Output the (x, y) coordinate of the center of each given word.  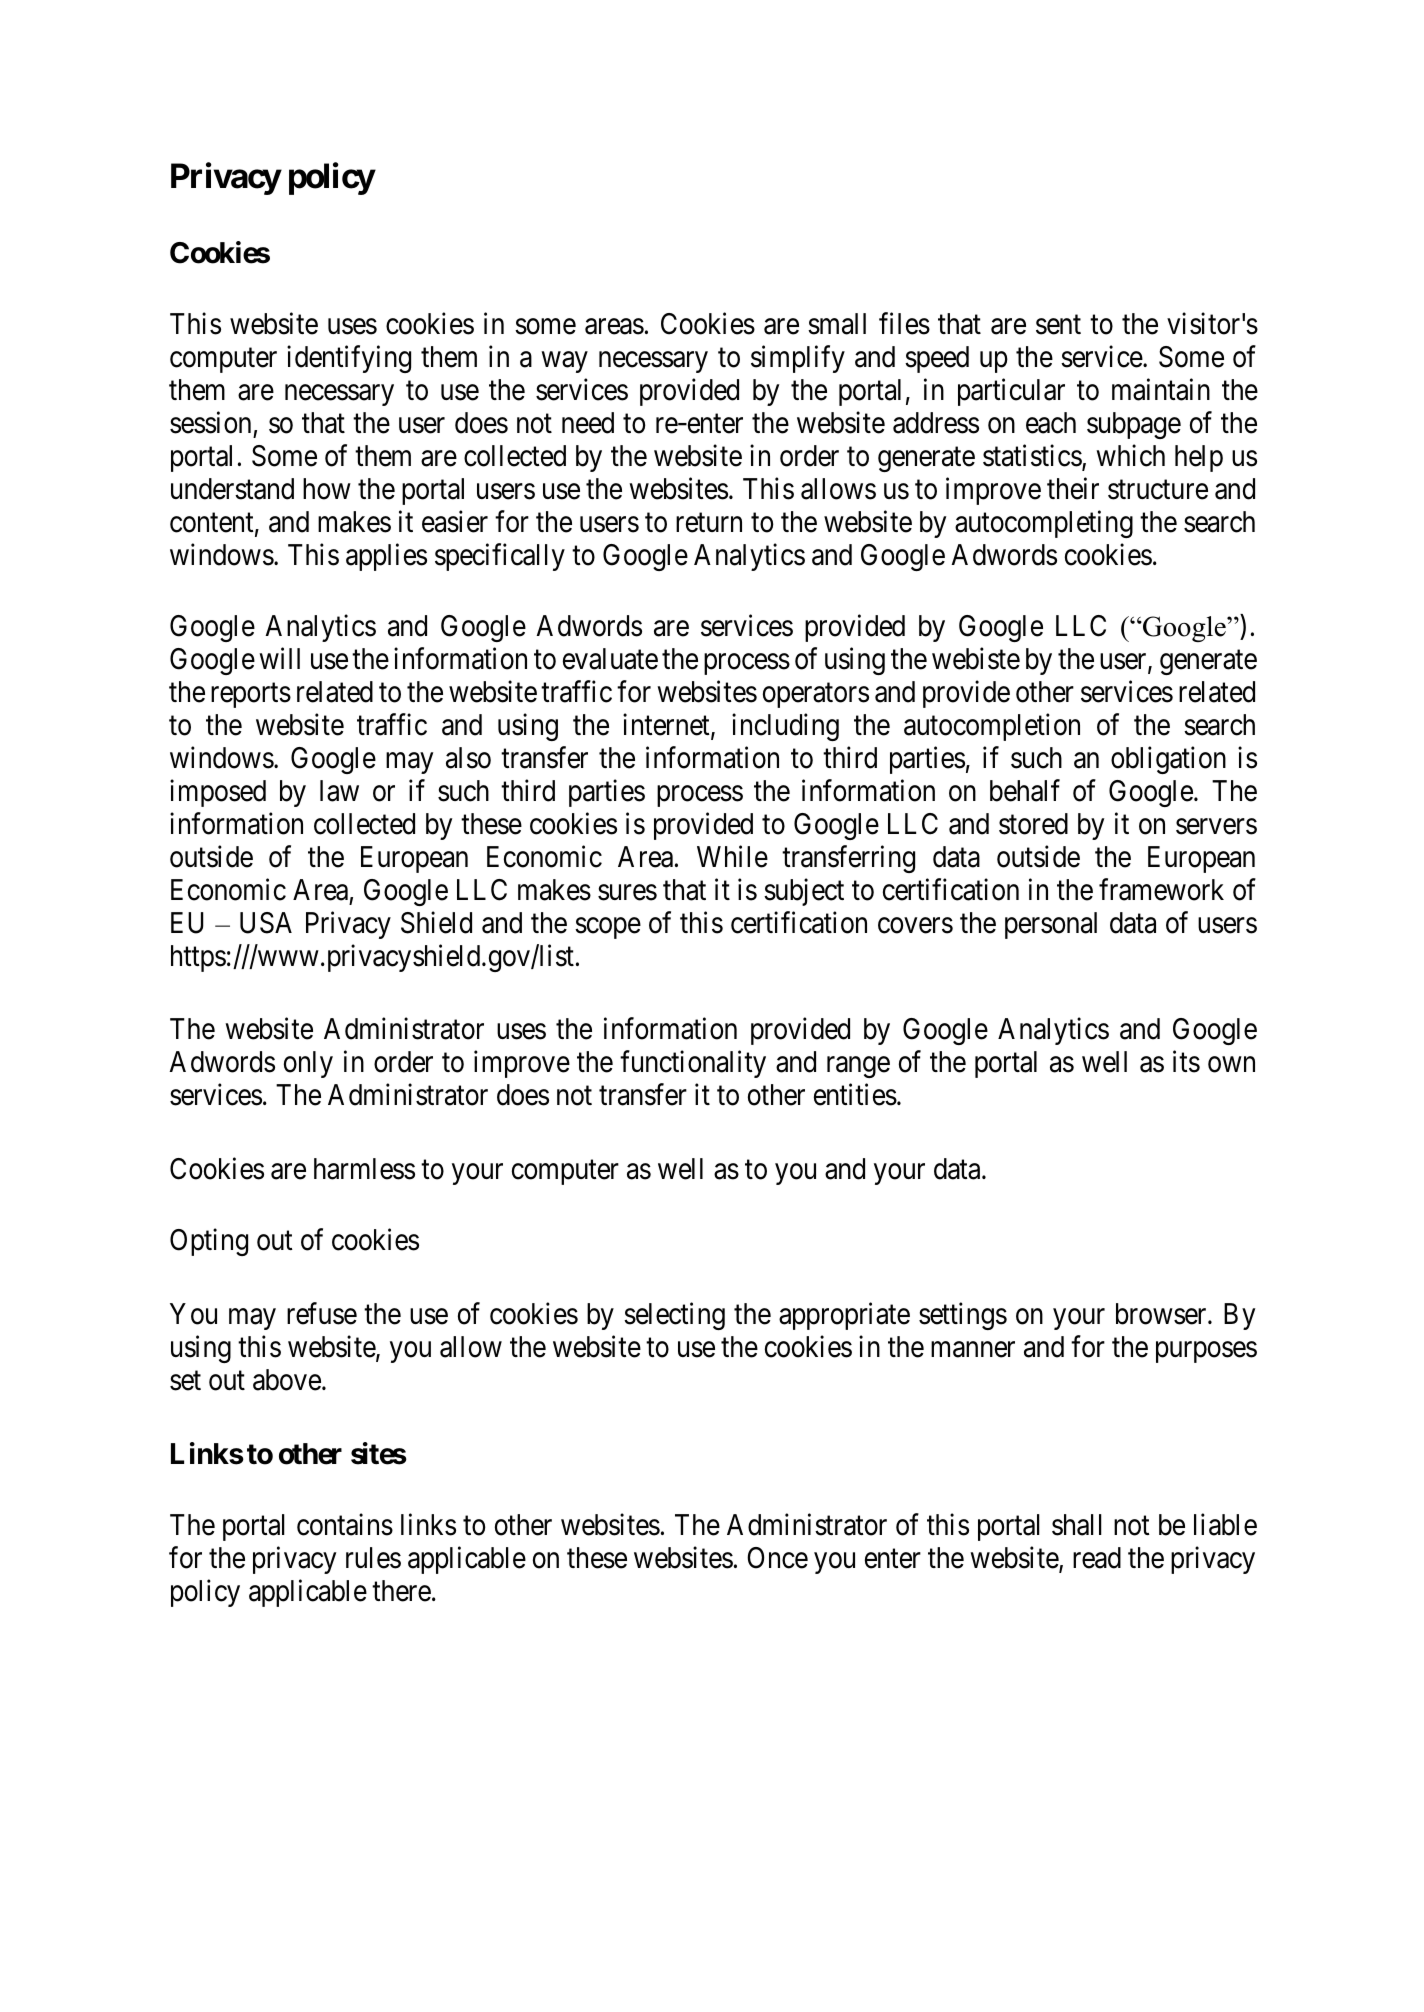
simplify (798, 359)
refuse (322, 1313)
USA (266, 923)
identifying (349, 359)
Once (777, 1558)
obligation (1168, 760)
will (279, 658)
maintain (1161, 390)
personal (1051, 925)
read (1097, 1558)
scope (608, 928)
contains (345, 1524)
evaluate (610, 659)
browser (1162, 1314)
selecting (674, 1316)
